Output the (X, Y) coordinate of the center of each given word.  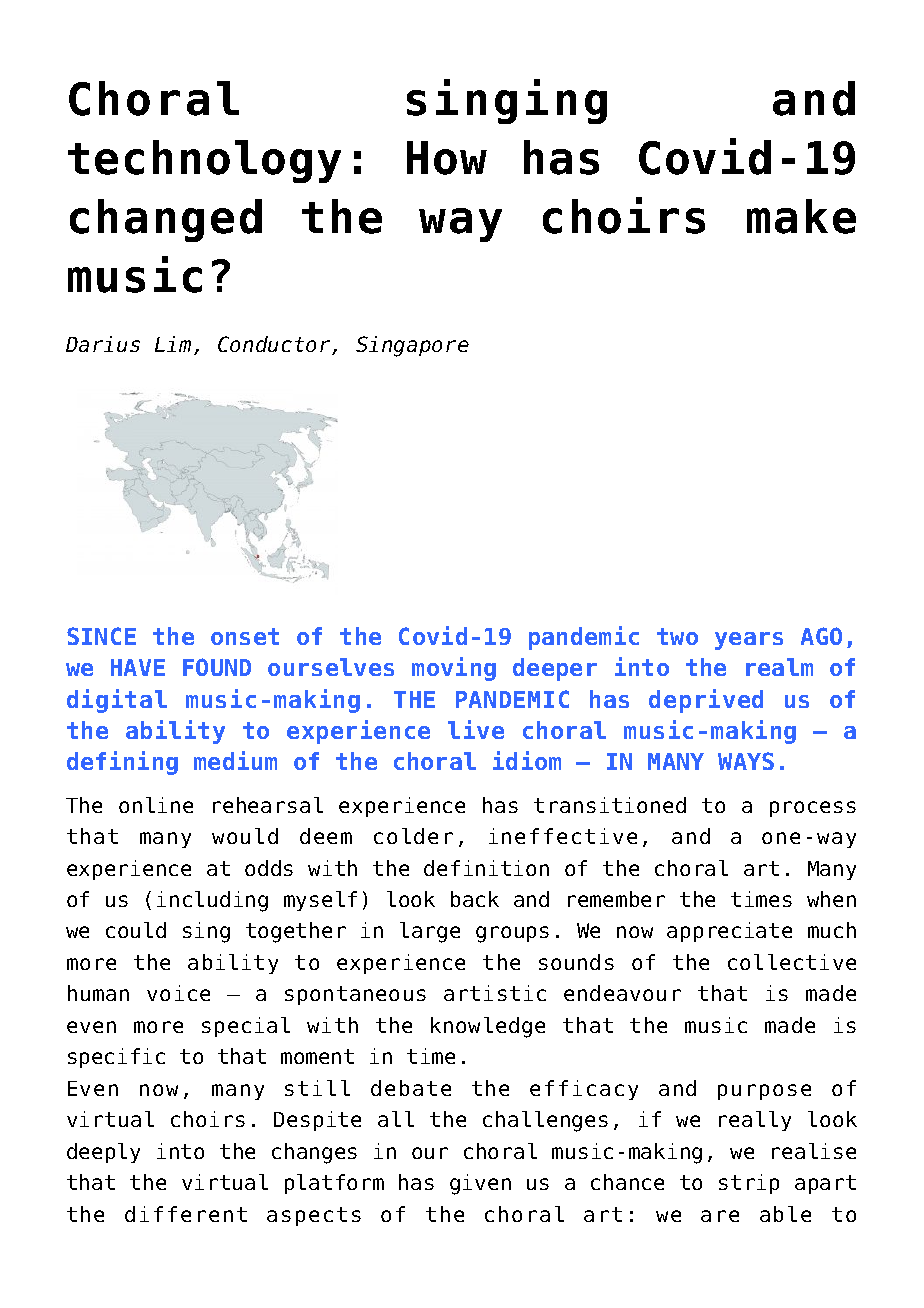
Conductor (275, 345)
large (430, 932)
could (136, 930)
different (186, 1214)
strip (749, 1184)
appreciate (729, 932)
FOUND (217, 667)
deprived (706, 701)
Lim (173, 344)
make (801, 216)
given (480, 1184)
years (749, 641)
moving (454, 669)
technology (204, 161)
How (447, 158)
